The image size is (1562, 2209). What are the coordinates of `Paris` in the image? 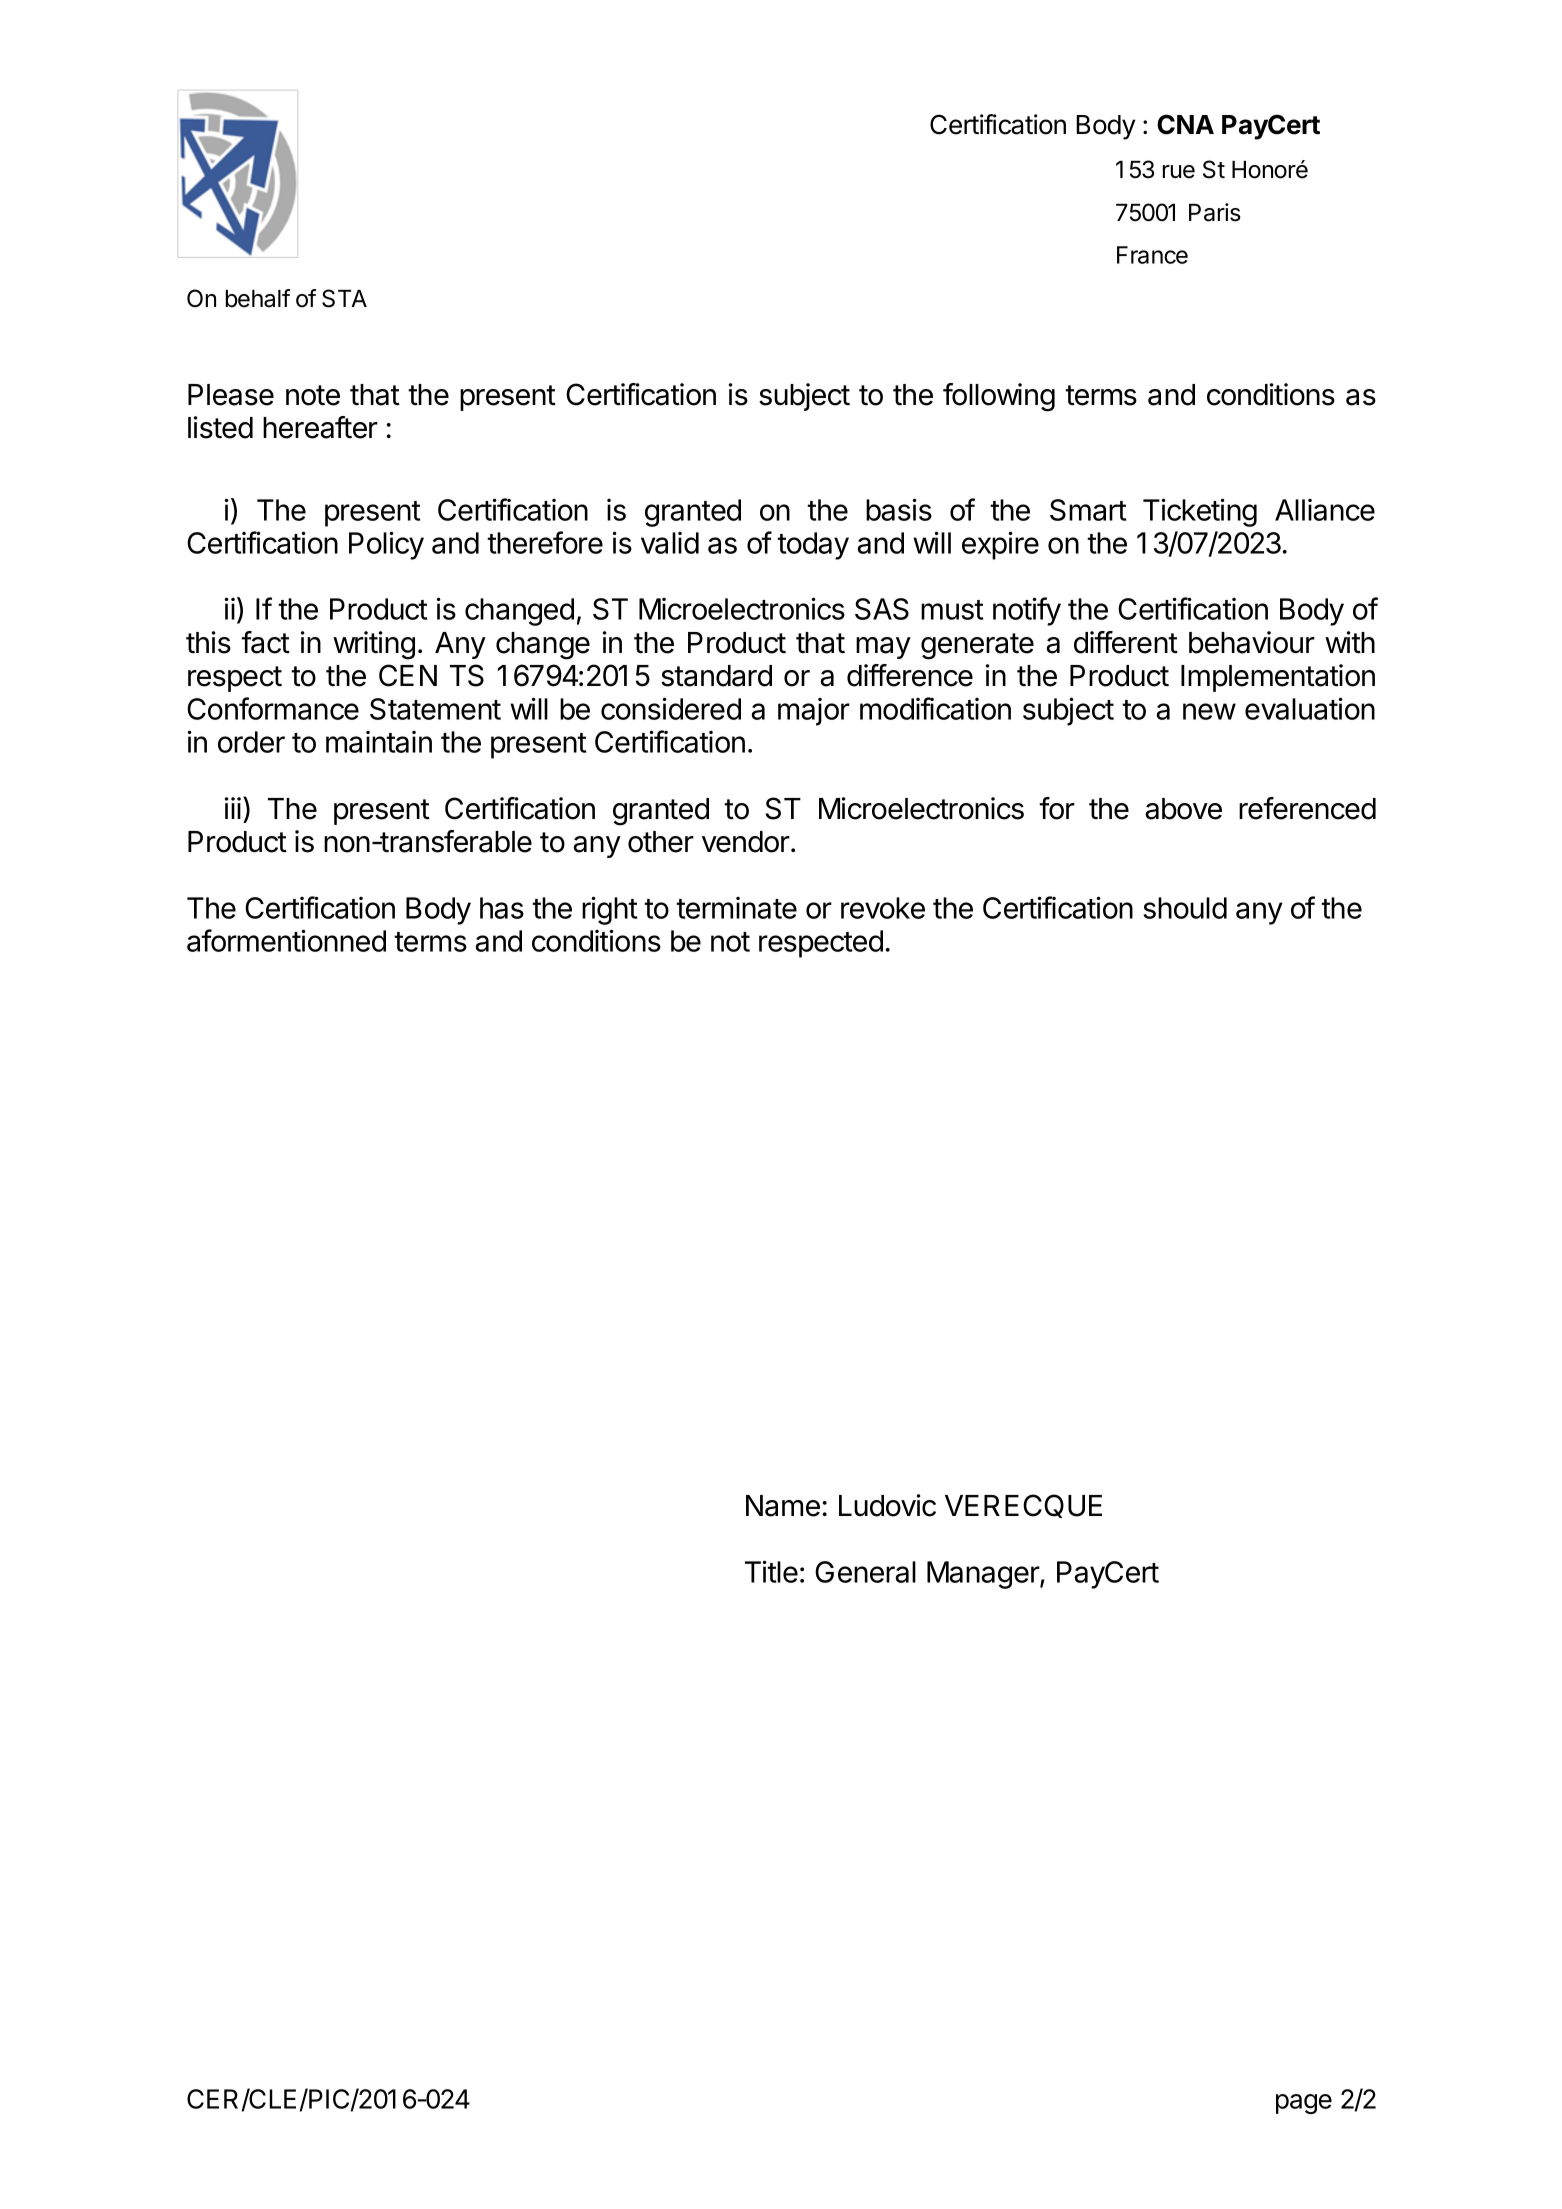 It's located at (1215, 212).
